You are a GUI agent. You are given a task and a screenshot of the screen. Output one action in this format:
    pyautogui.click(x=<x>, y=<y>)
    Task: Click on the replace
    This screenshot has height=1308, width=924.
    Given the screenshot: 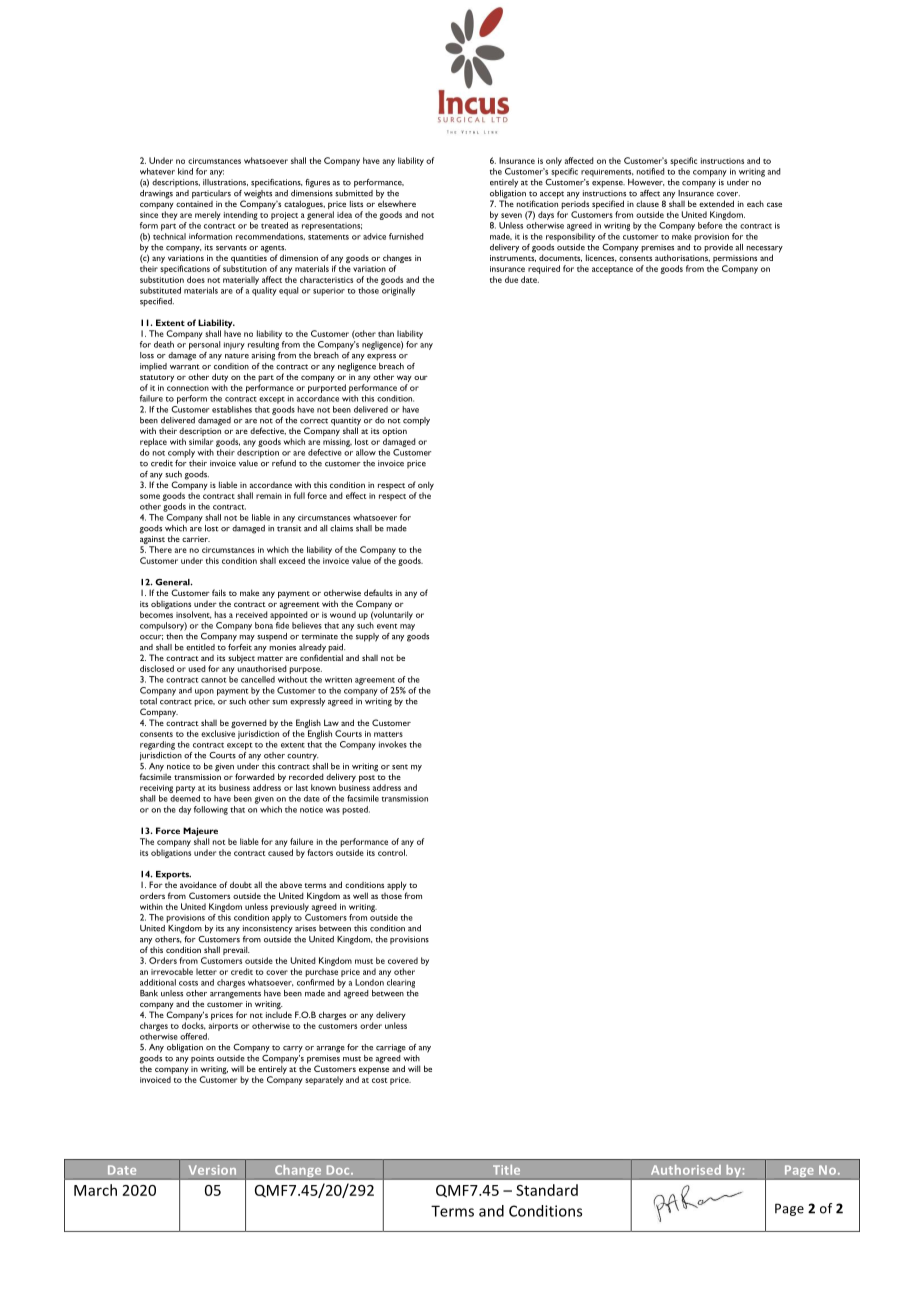 What is the action you would take?
    pyautogui.click(x=153, y=442)
